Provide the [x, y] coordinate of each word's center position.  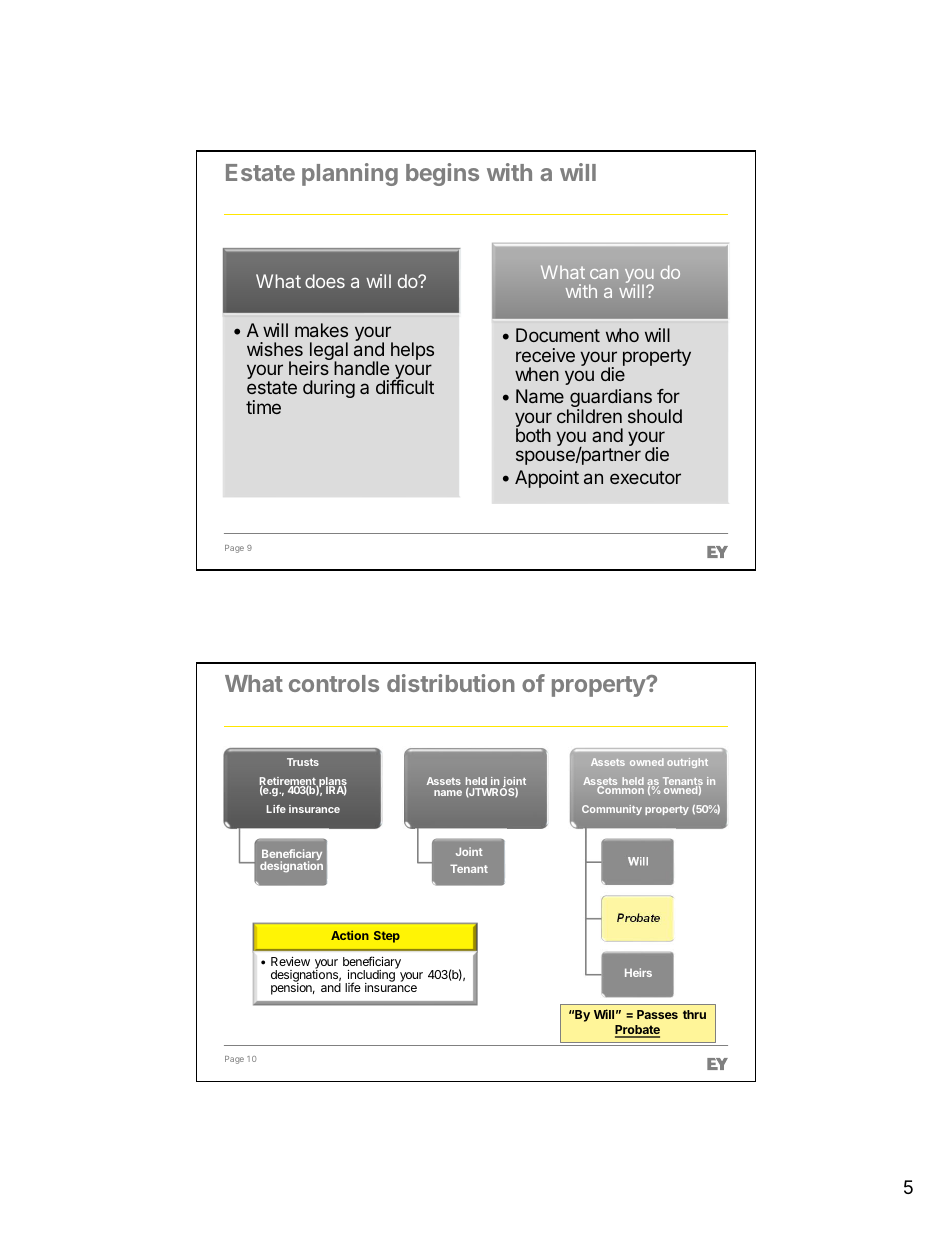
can [604, 274]
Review [290, 961]
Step [387, 937]
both [533, 435]
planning [350, 174]
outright [687, 763]
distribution [451, 683]
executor [645, 477]
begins [442, 174]
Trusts [303, 762]
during [329, 389]
